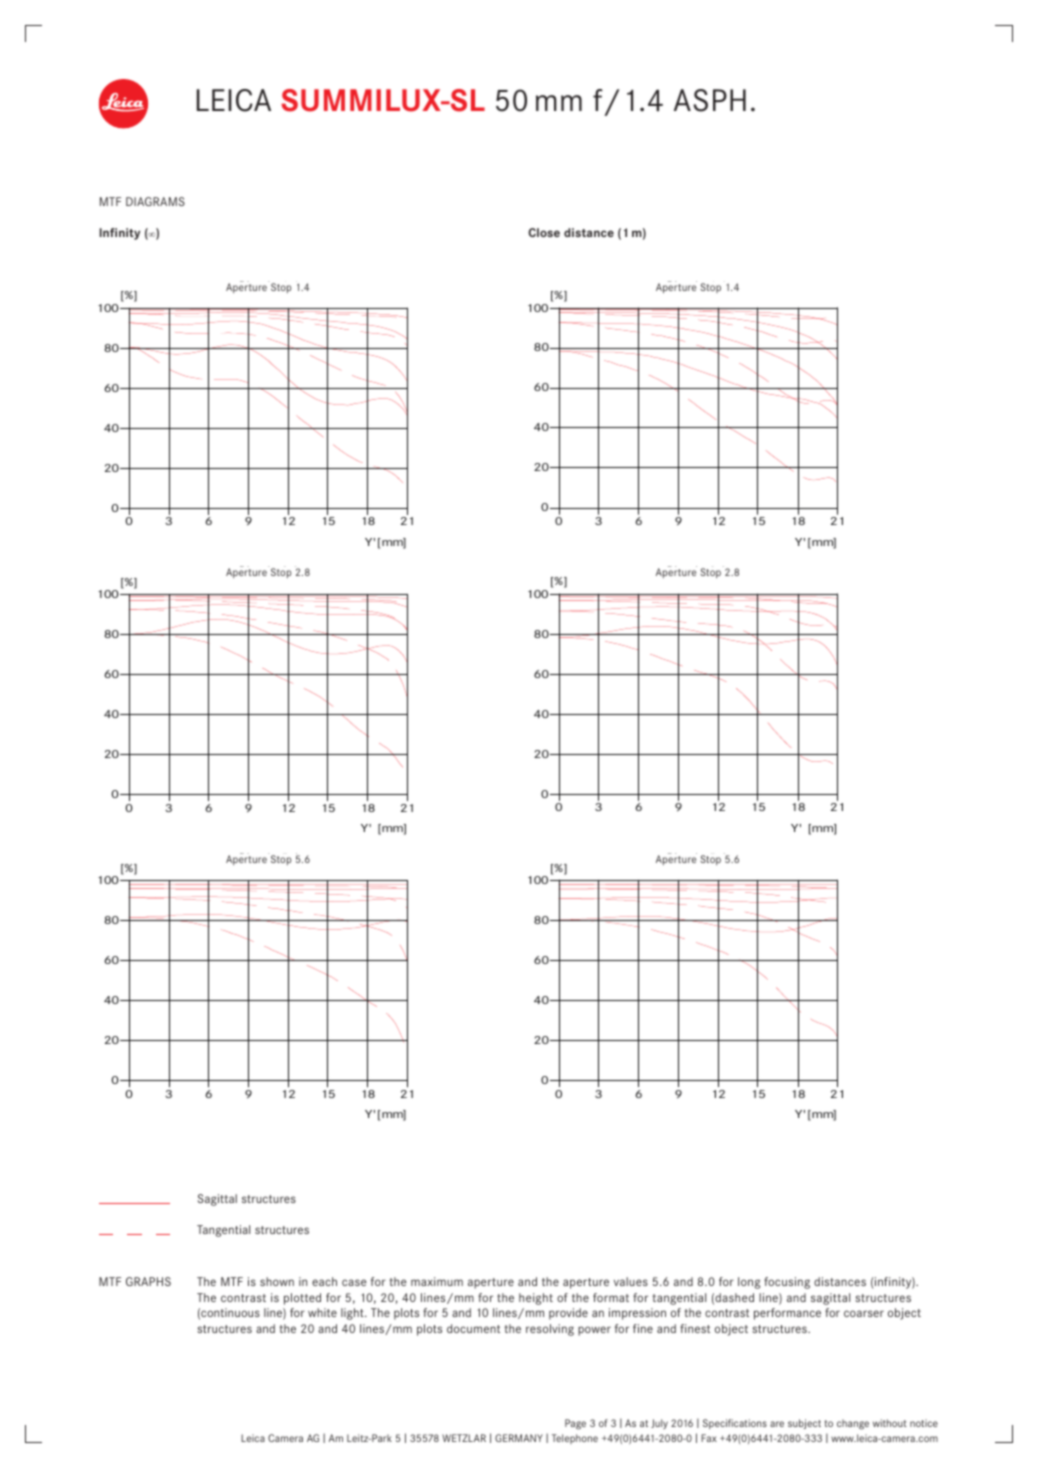  Describe the element at coordinates (631, 1281) in the page. I see `values` at that location.
